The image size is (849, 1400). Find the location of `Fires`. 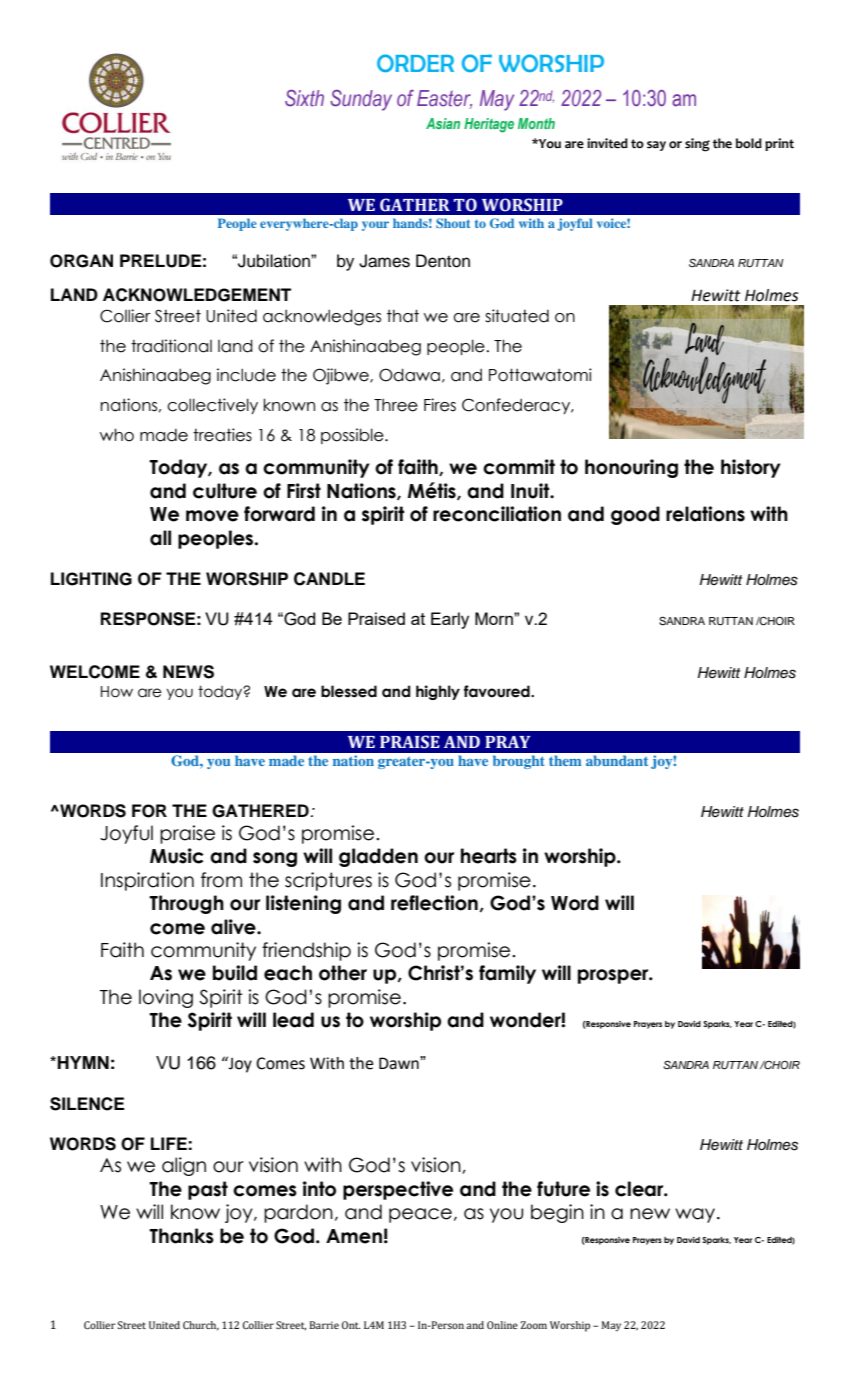

Fires is located at coordinates (440, 405).
